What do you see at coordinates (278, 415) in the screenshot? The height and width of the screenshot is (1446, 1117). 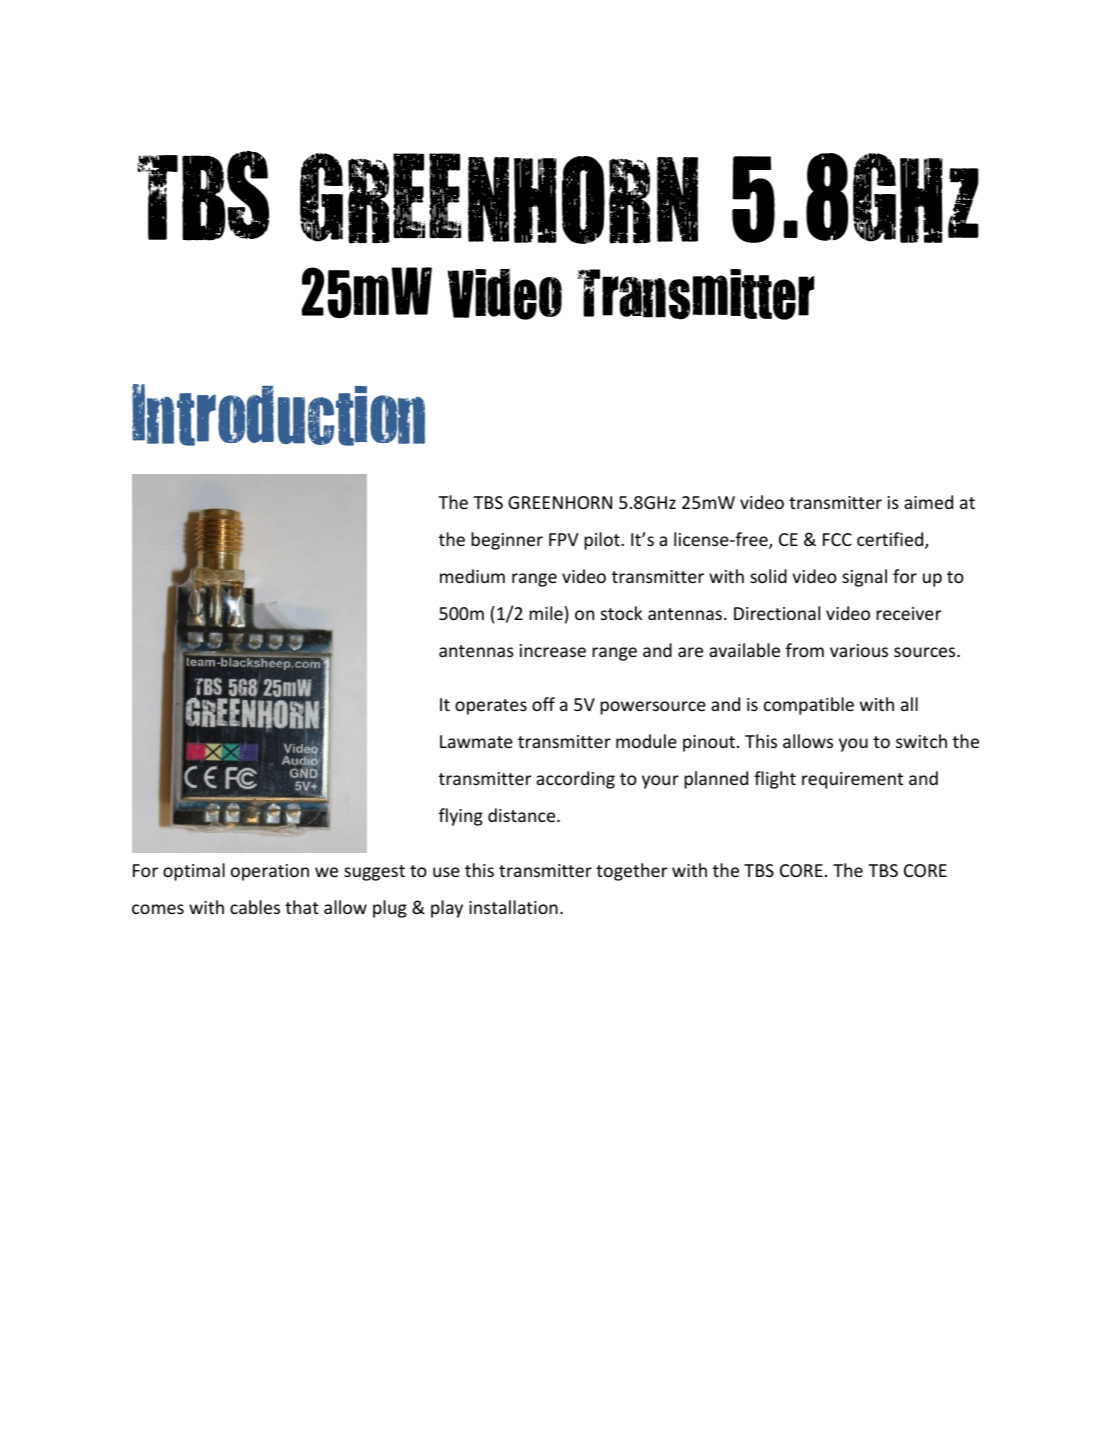 I see `Introduction` at bounding box center [278, 415].
